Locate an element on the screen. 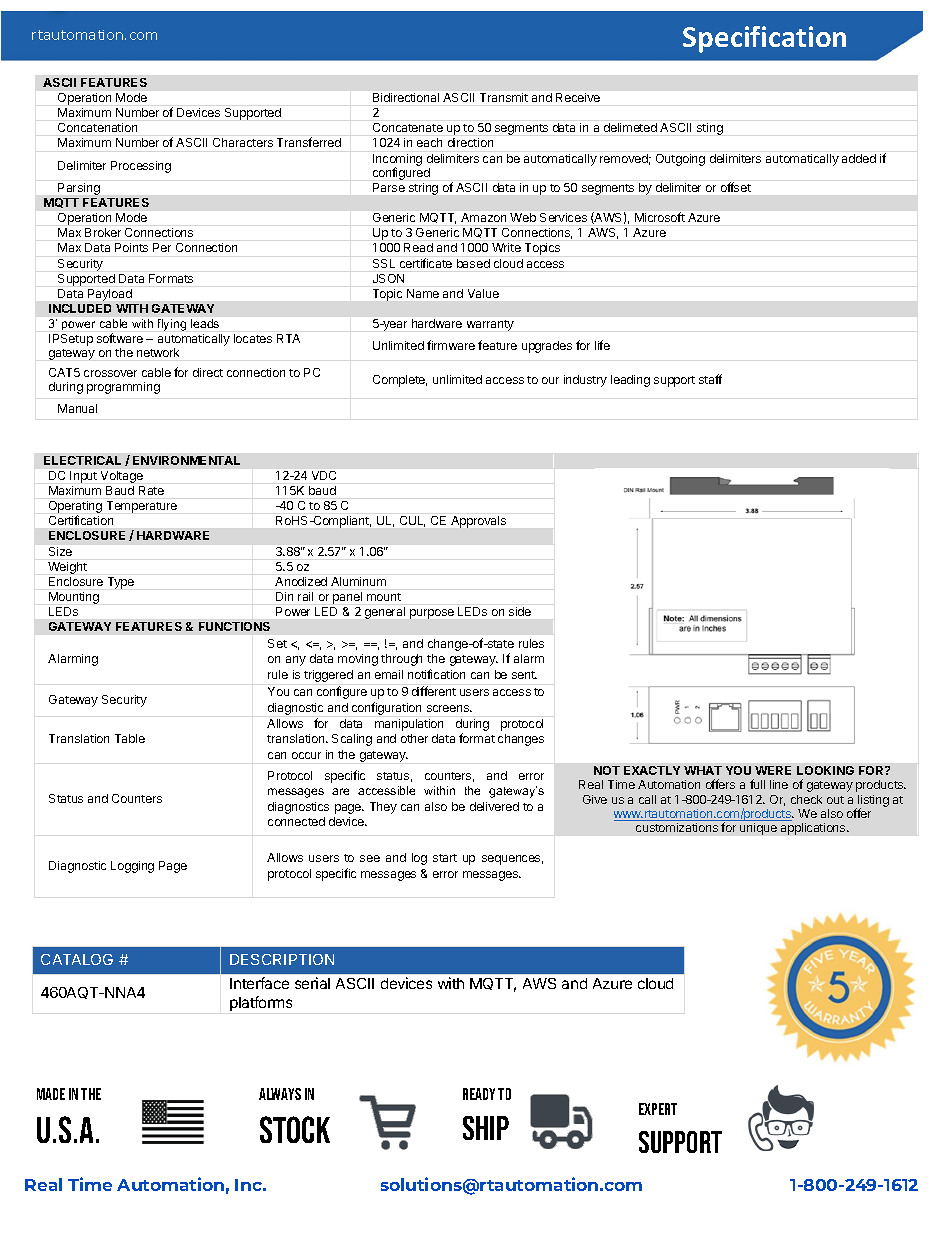 This screenshot has width=952, height=1233. Approvals is located at coordinates (478, 522).
